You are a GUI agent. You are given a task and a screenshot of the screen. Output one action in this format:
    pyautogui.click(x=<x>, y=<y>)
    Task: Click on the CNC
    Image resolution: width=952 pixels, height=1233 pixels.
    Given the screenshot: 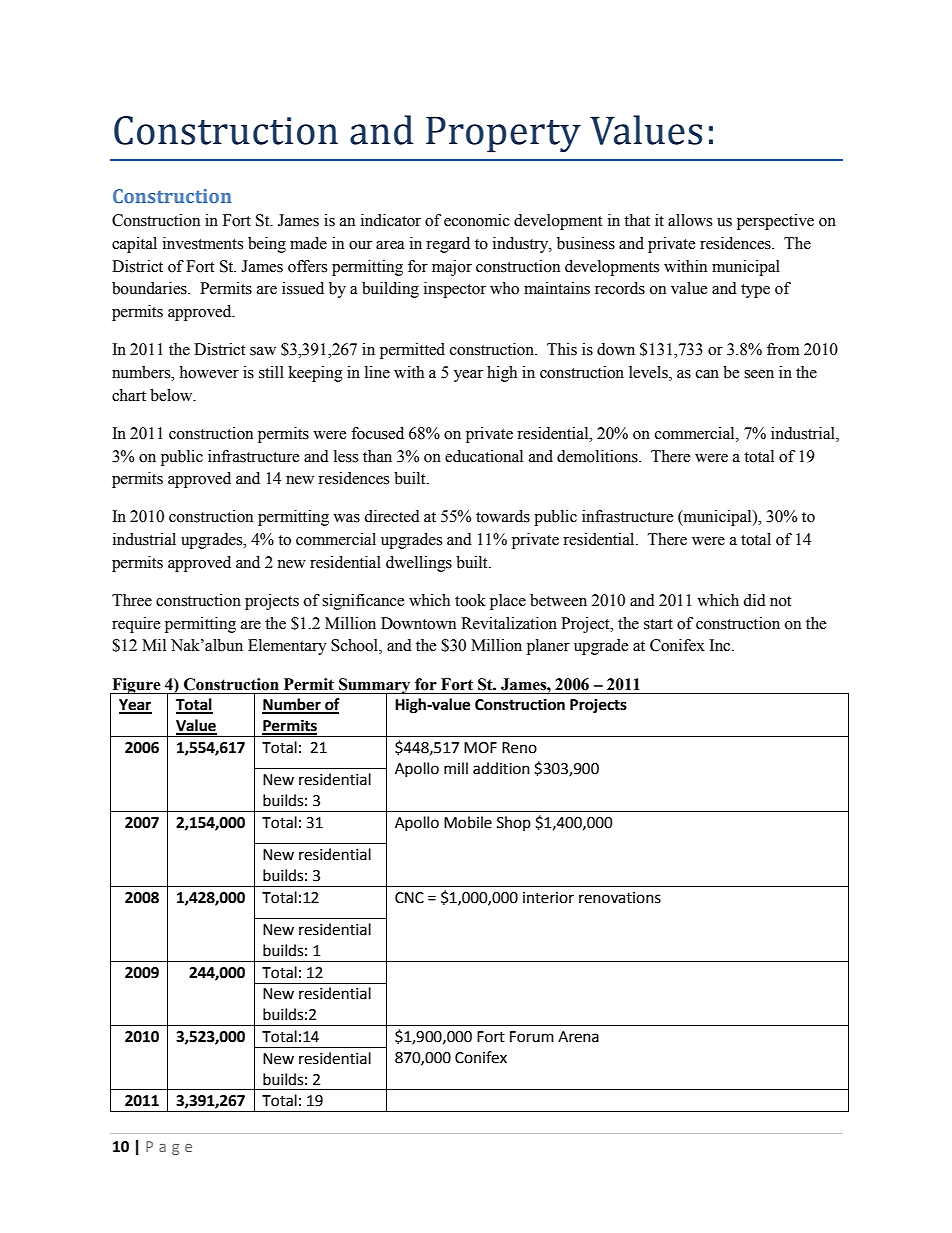 What is the action you would take?
    pyautogui.click(x=409, y=898)
